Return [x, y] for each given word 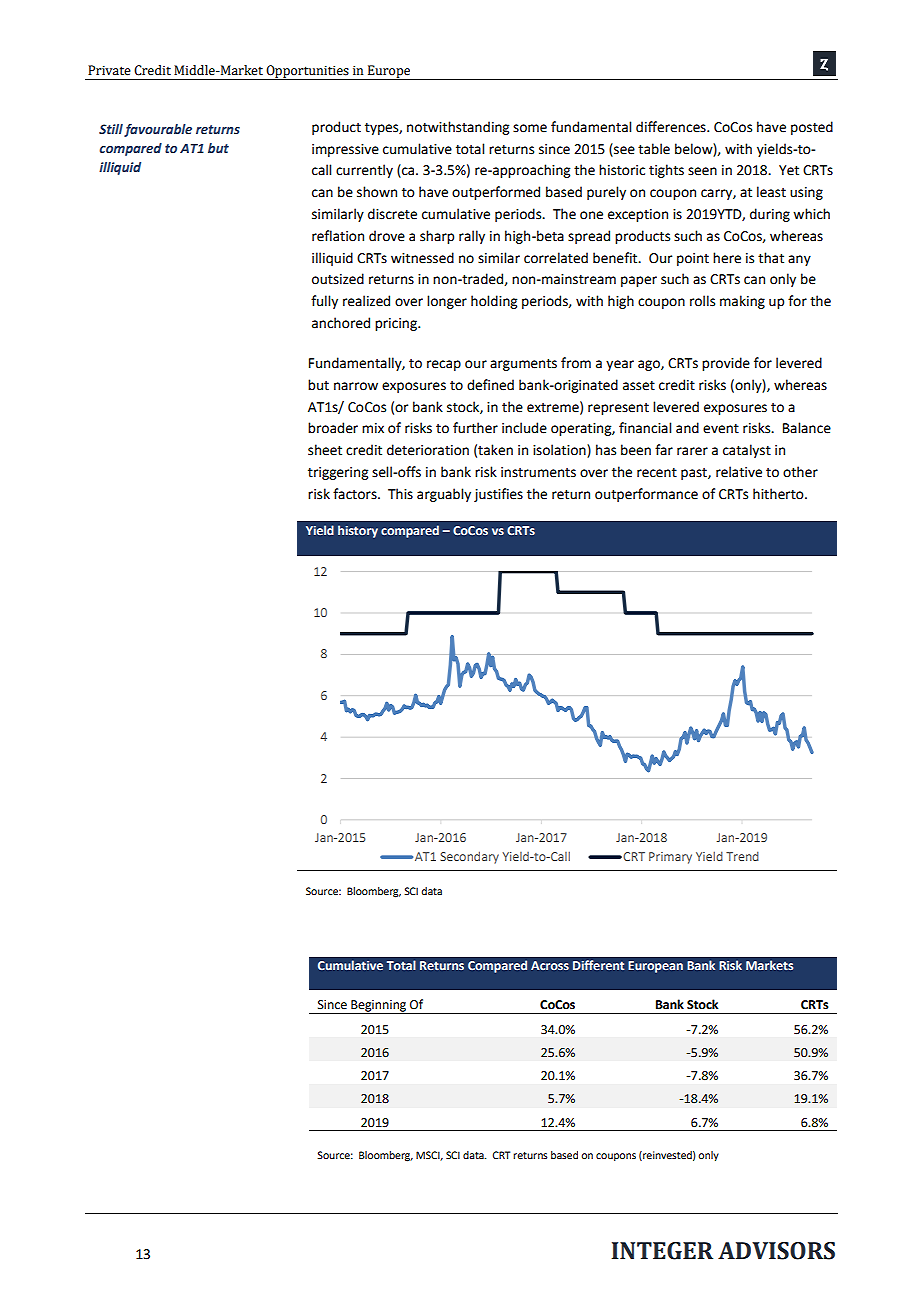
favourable [158, 130]
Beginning [379, 1007]
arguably [444, 495]
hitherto [779, 494]
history [358, 531]
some [530, 128]
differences [672, 127]
